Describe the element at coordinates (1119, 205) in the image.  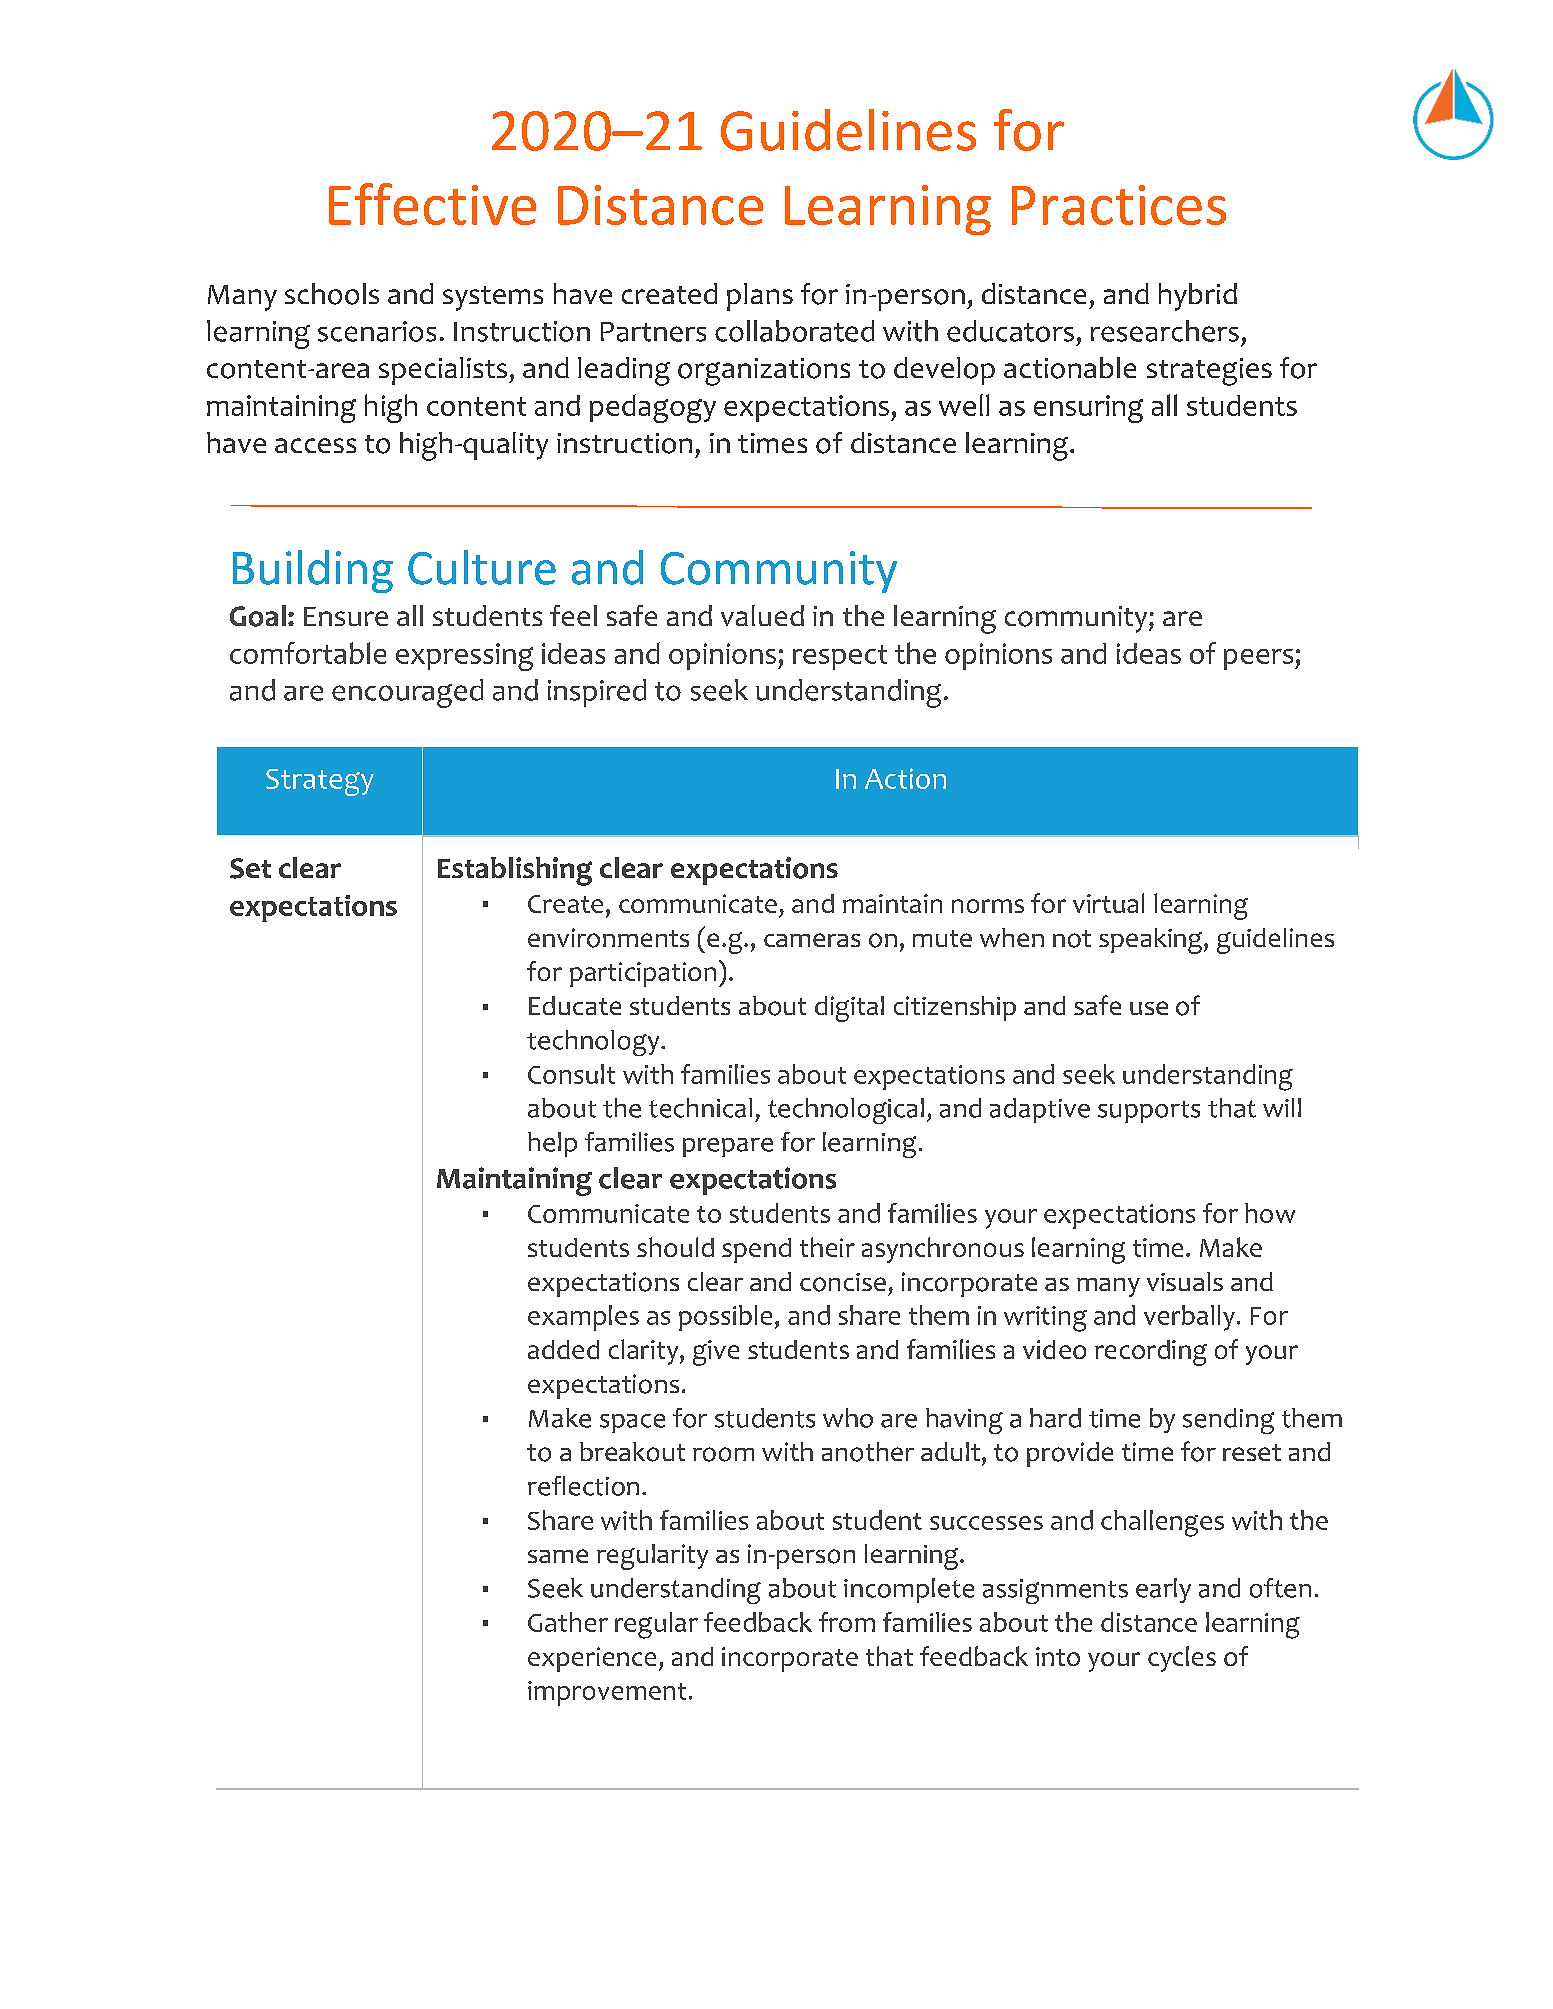
I see `Practices` at that location.
